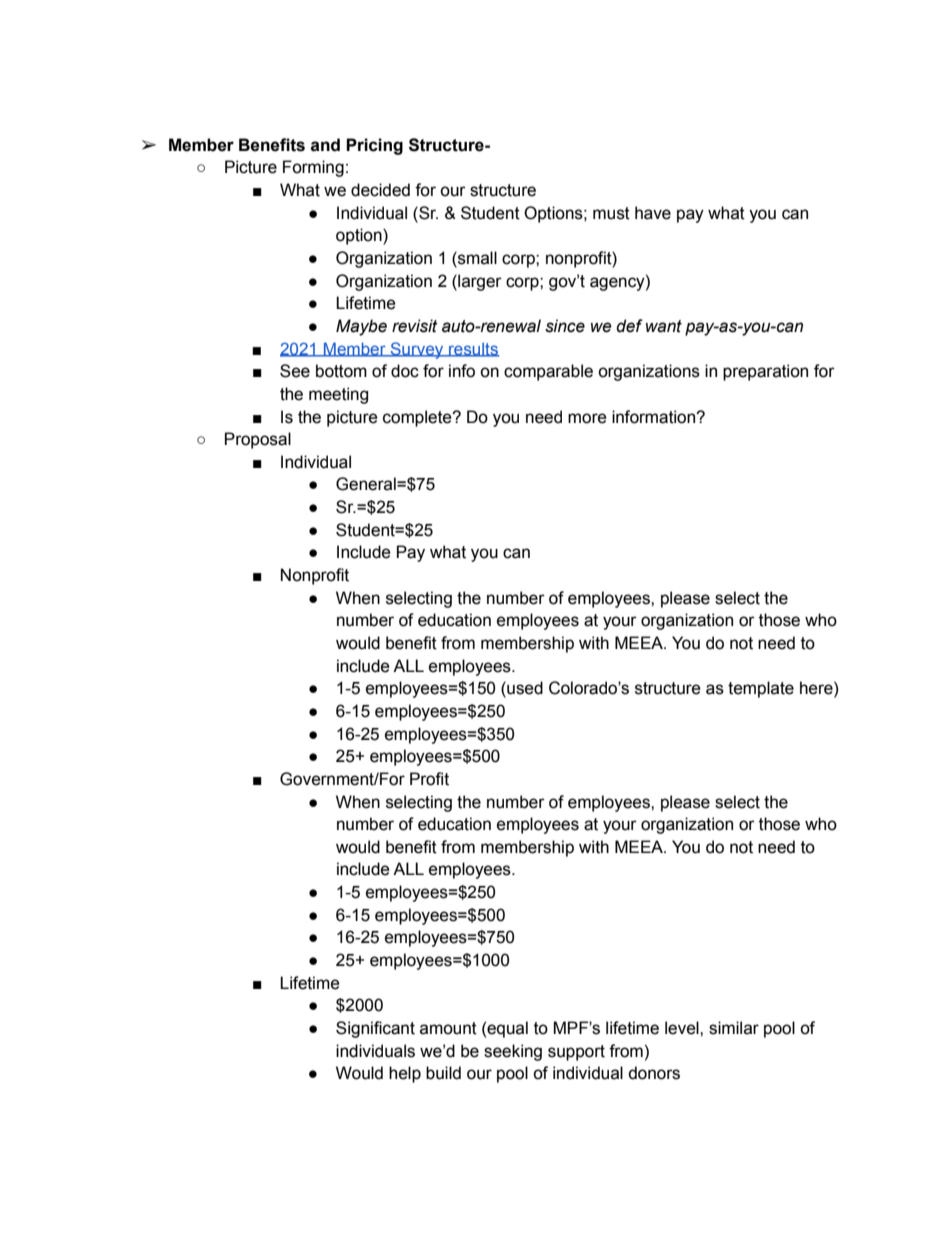 The image size is (952, 1233). What do you see at coordinates (258, 440) in the document?
I see `Proposal` at bounding box center [258, 440].
